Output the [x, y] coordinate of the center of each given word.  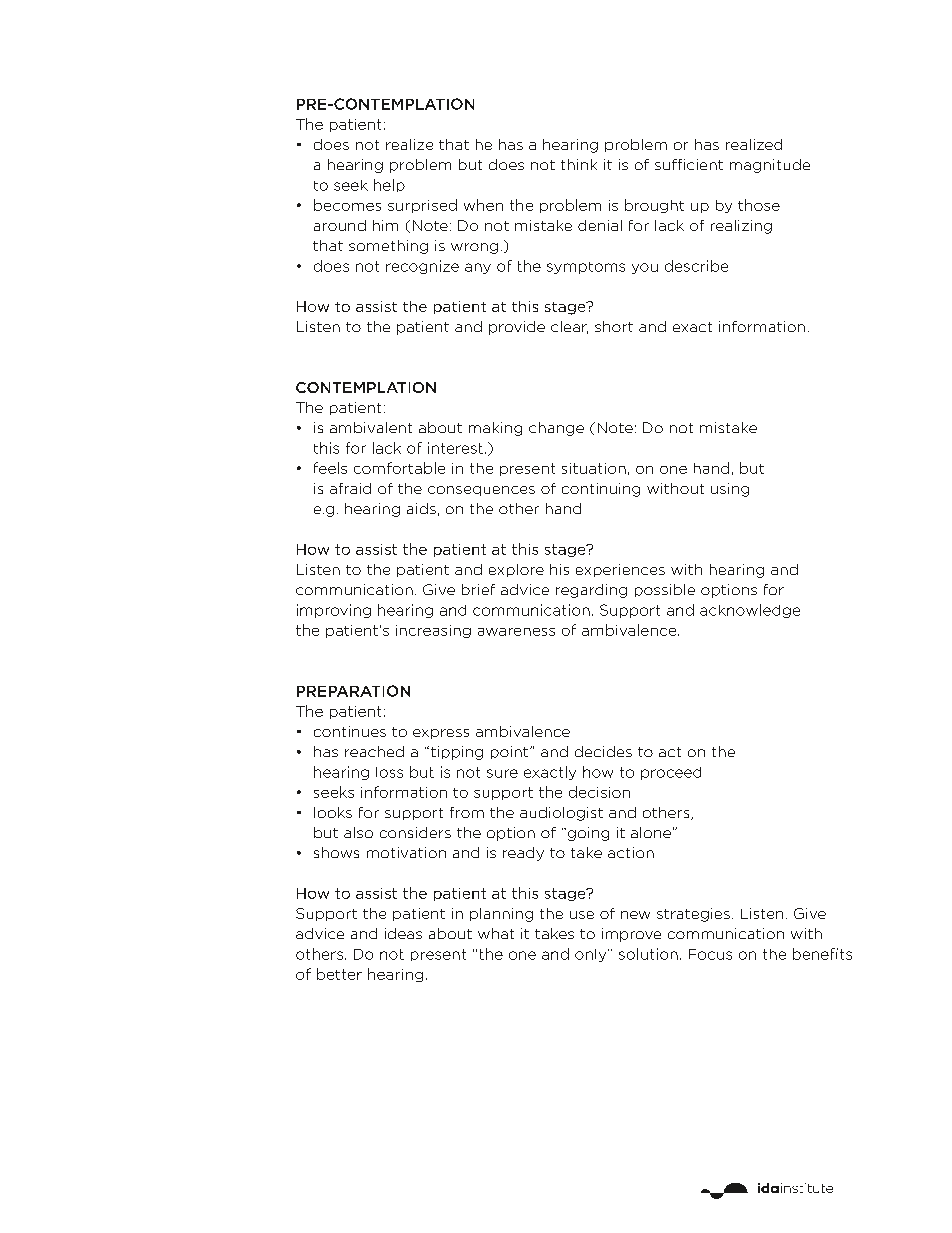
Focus [710, 954]
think [579, 164]
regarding [591, 591]
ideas [403, 933]
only [592, 955]
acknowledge [750, 611]
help [389, 185]
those [759, 205]
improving [334, 611]
